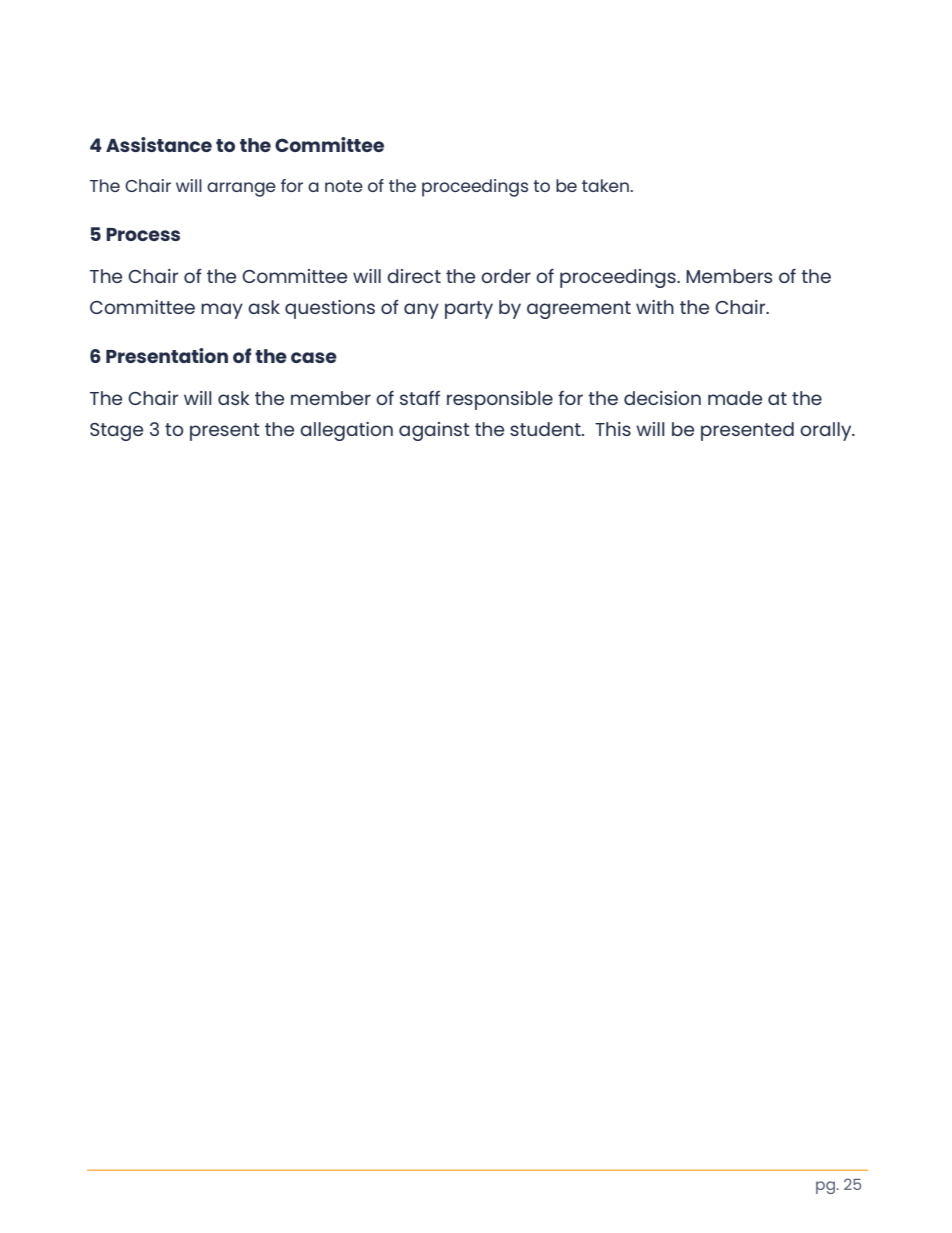 This image has width=952, height=1233. Describe the element at coordinates (579, 310) in the image. I see `agreement` at that location.
